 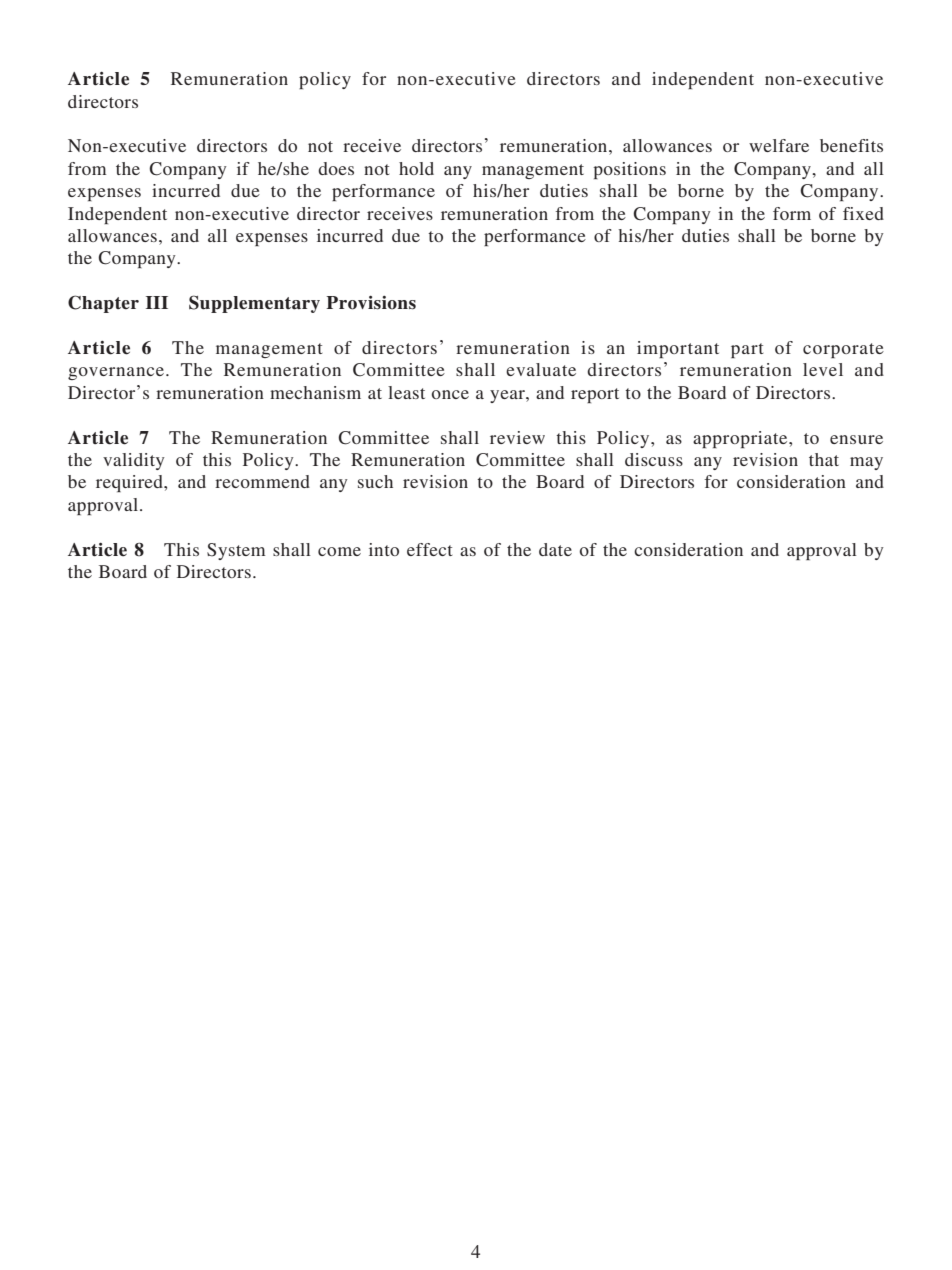 What do you see at coordinates (371, 303) in the image?
I see `Provisions` at bounding box center [371, 303].
